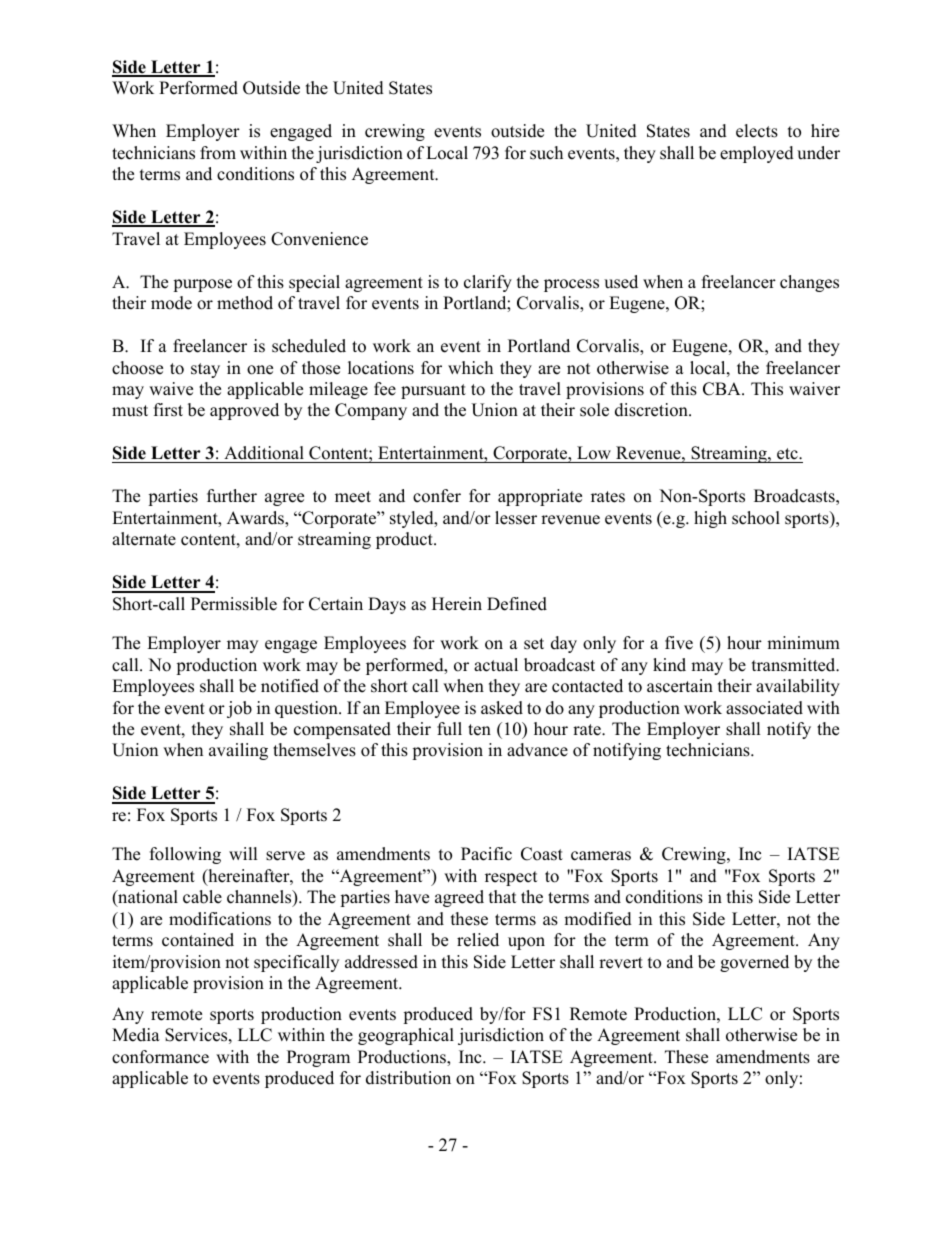  I want to click on minimum, so click(803, 643).
